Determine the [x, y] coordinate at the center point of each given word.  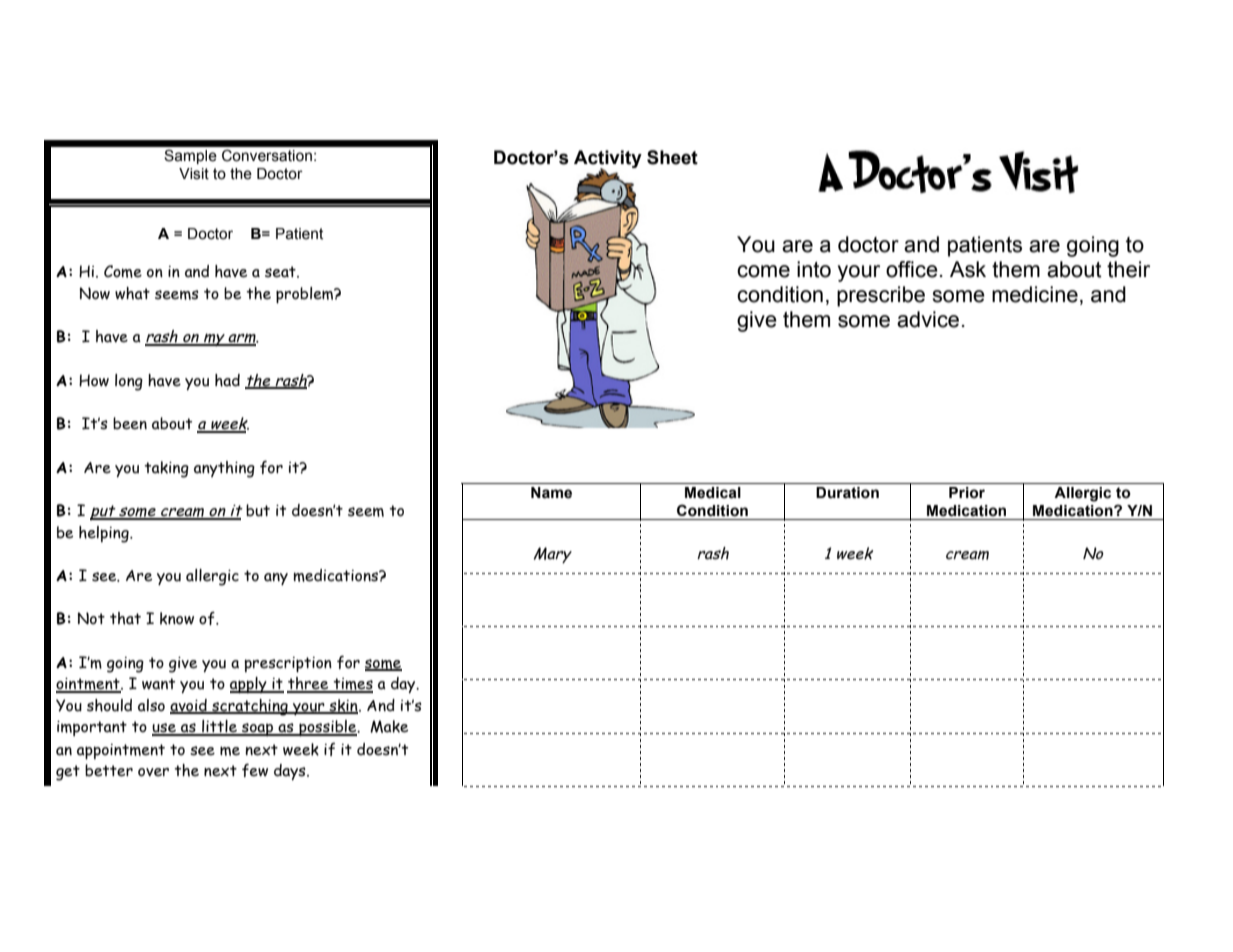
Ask [968, 269]
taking [166, 469]
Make [389, 726]
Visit [194, 174]
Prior [967, 493]
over [153, 772]
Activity [608, 160]
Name [551, 493]
